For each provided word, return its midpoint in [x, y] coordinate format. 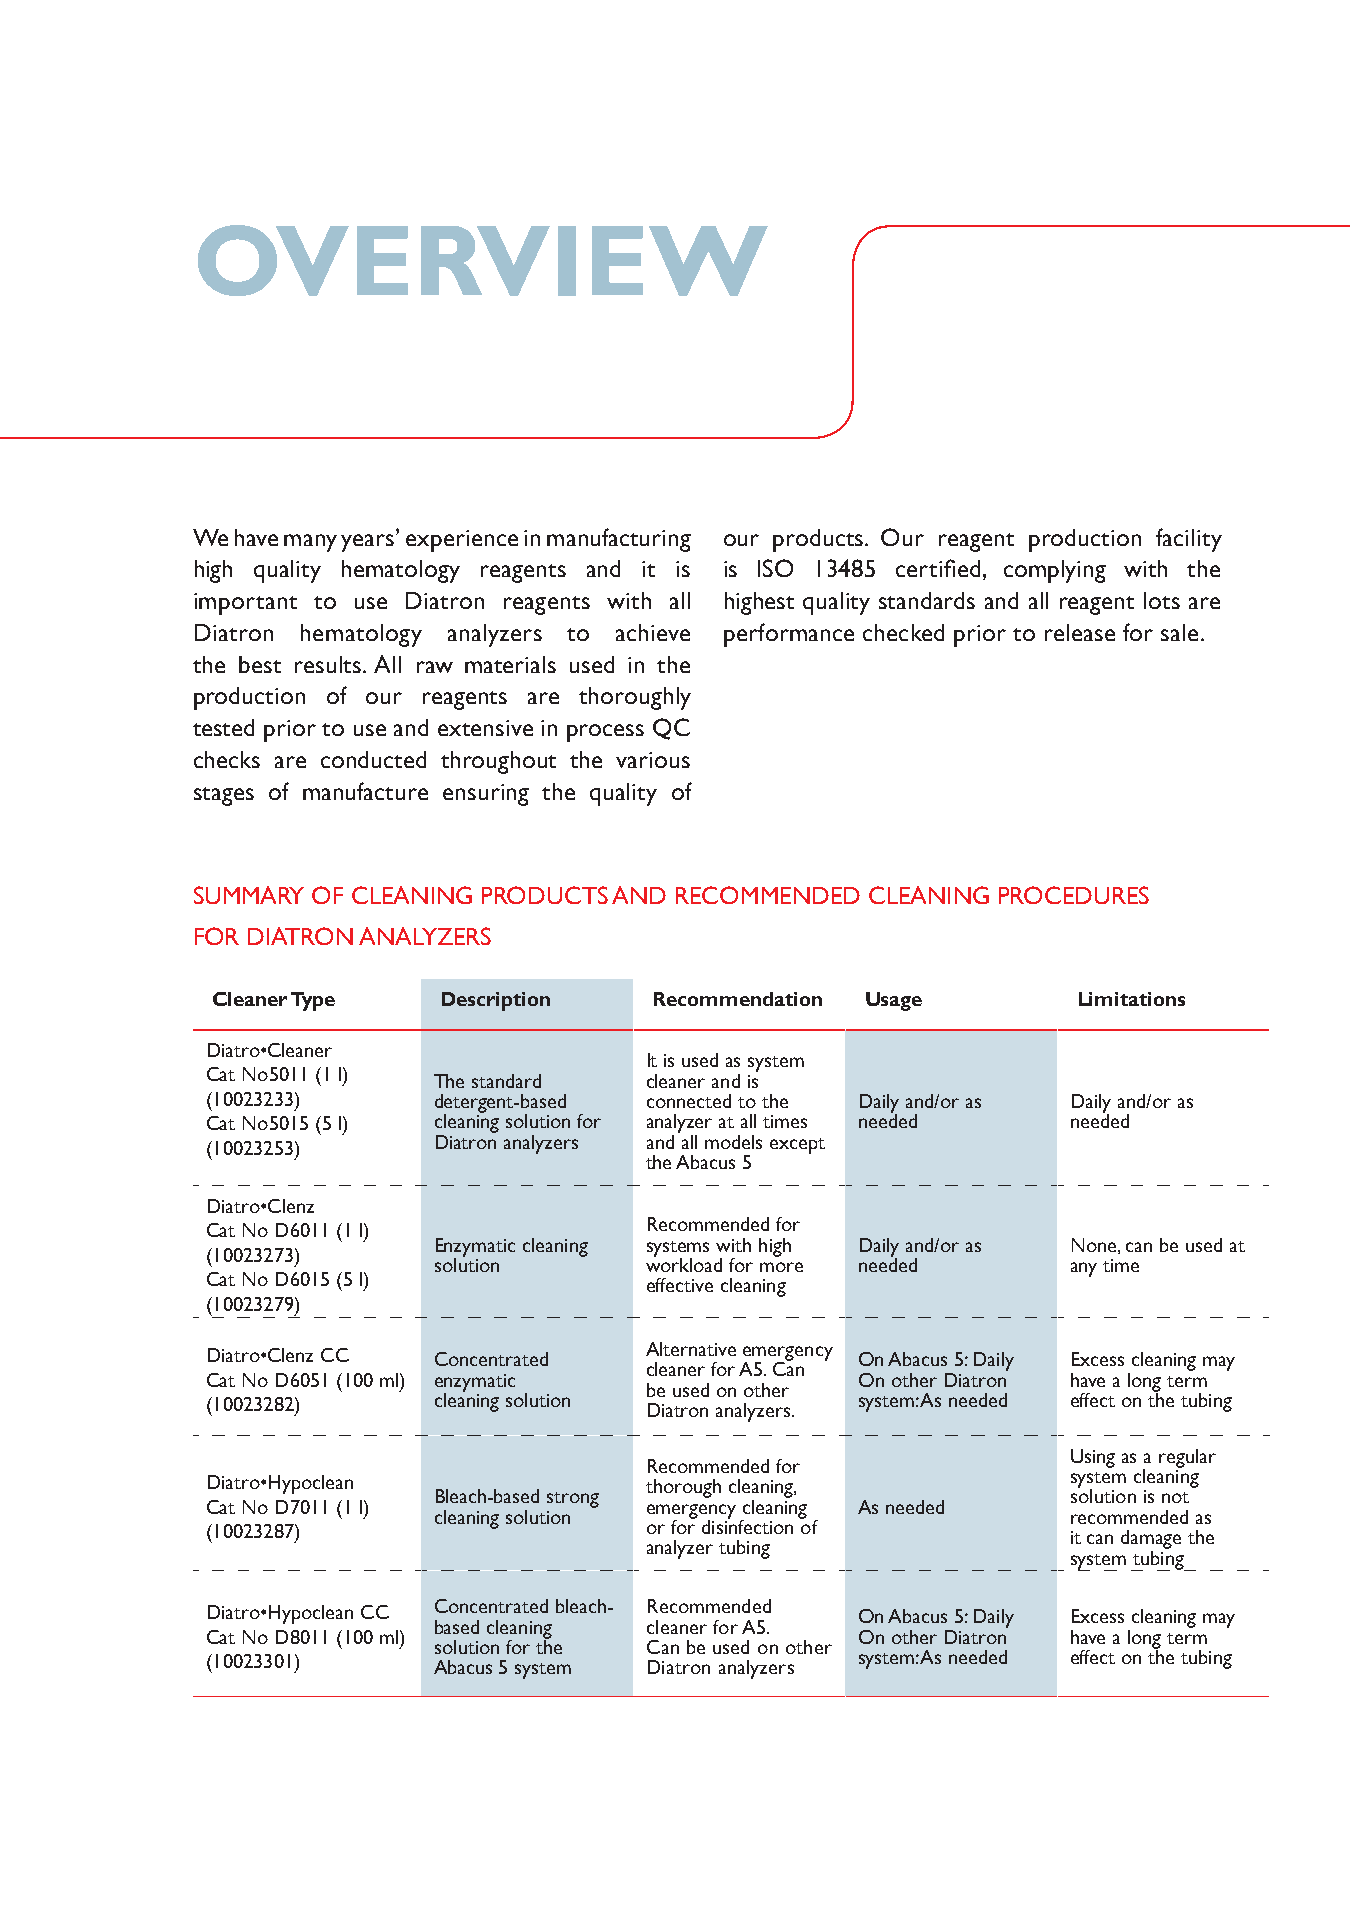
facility [1189, 540]
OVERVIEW [483, 260]
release [1080, 632]
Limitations [1132, 999]
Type [313, 1001]
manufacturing [619, 540]
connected [689, 1101]
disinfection [747, 1525]
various [653, 760]
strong [573, 1500]
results [329, 664]
